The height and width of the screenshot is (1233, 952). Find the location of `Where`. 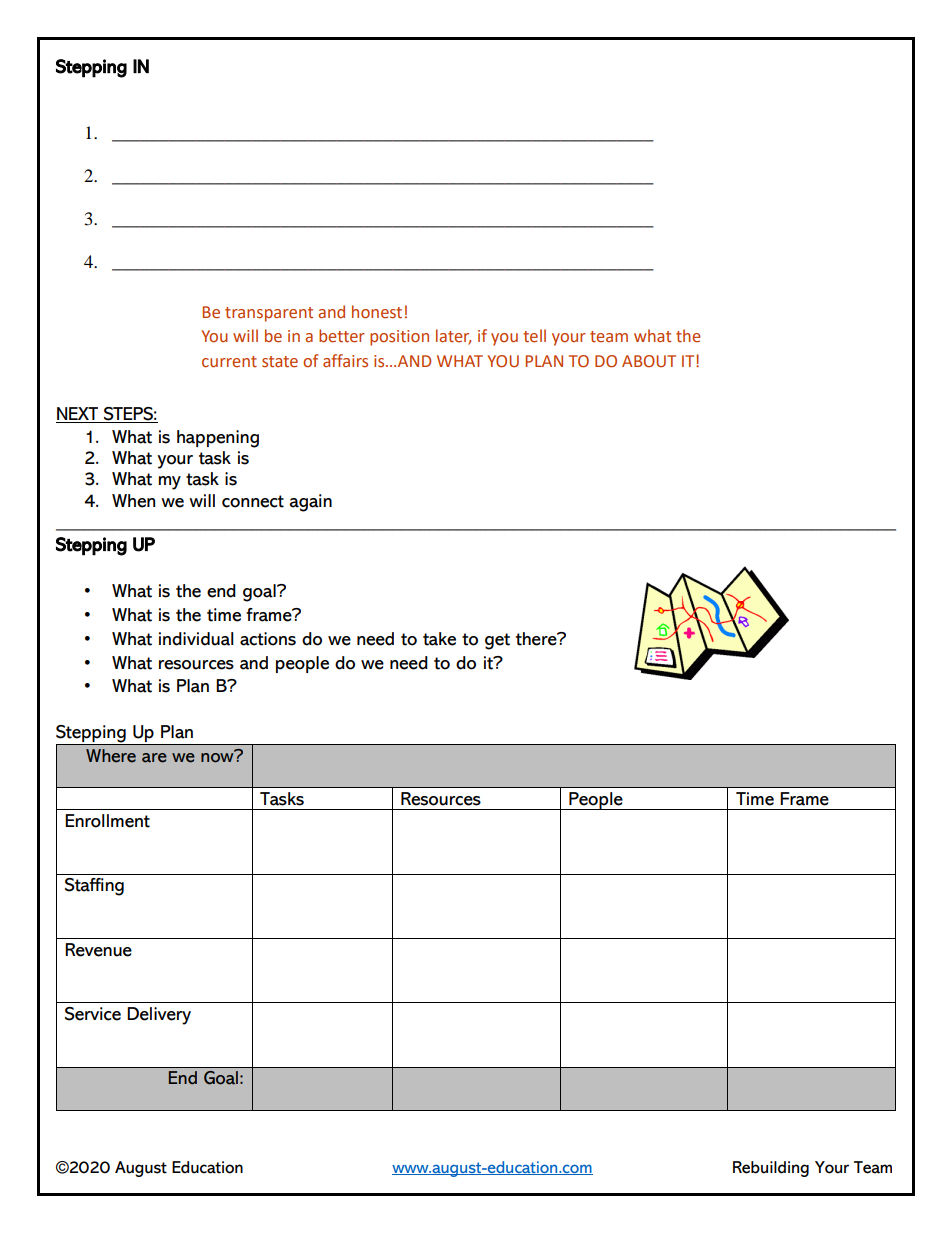

Where is located at coordinates (111, 756).
